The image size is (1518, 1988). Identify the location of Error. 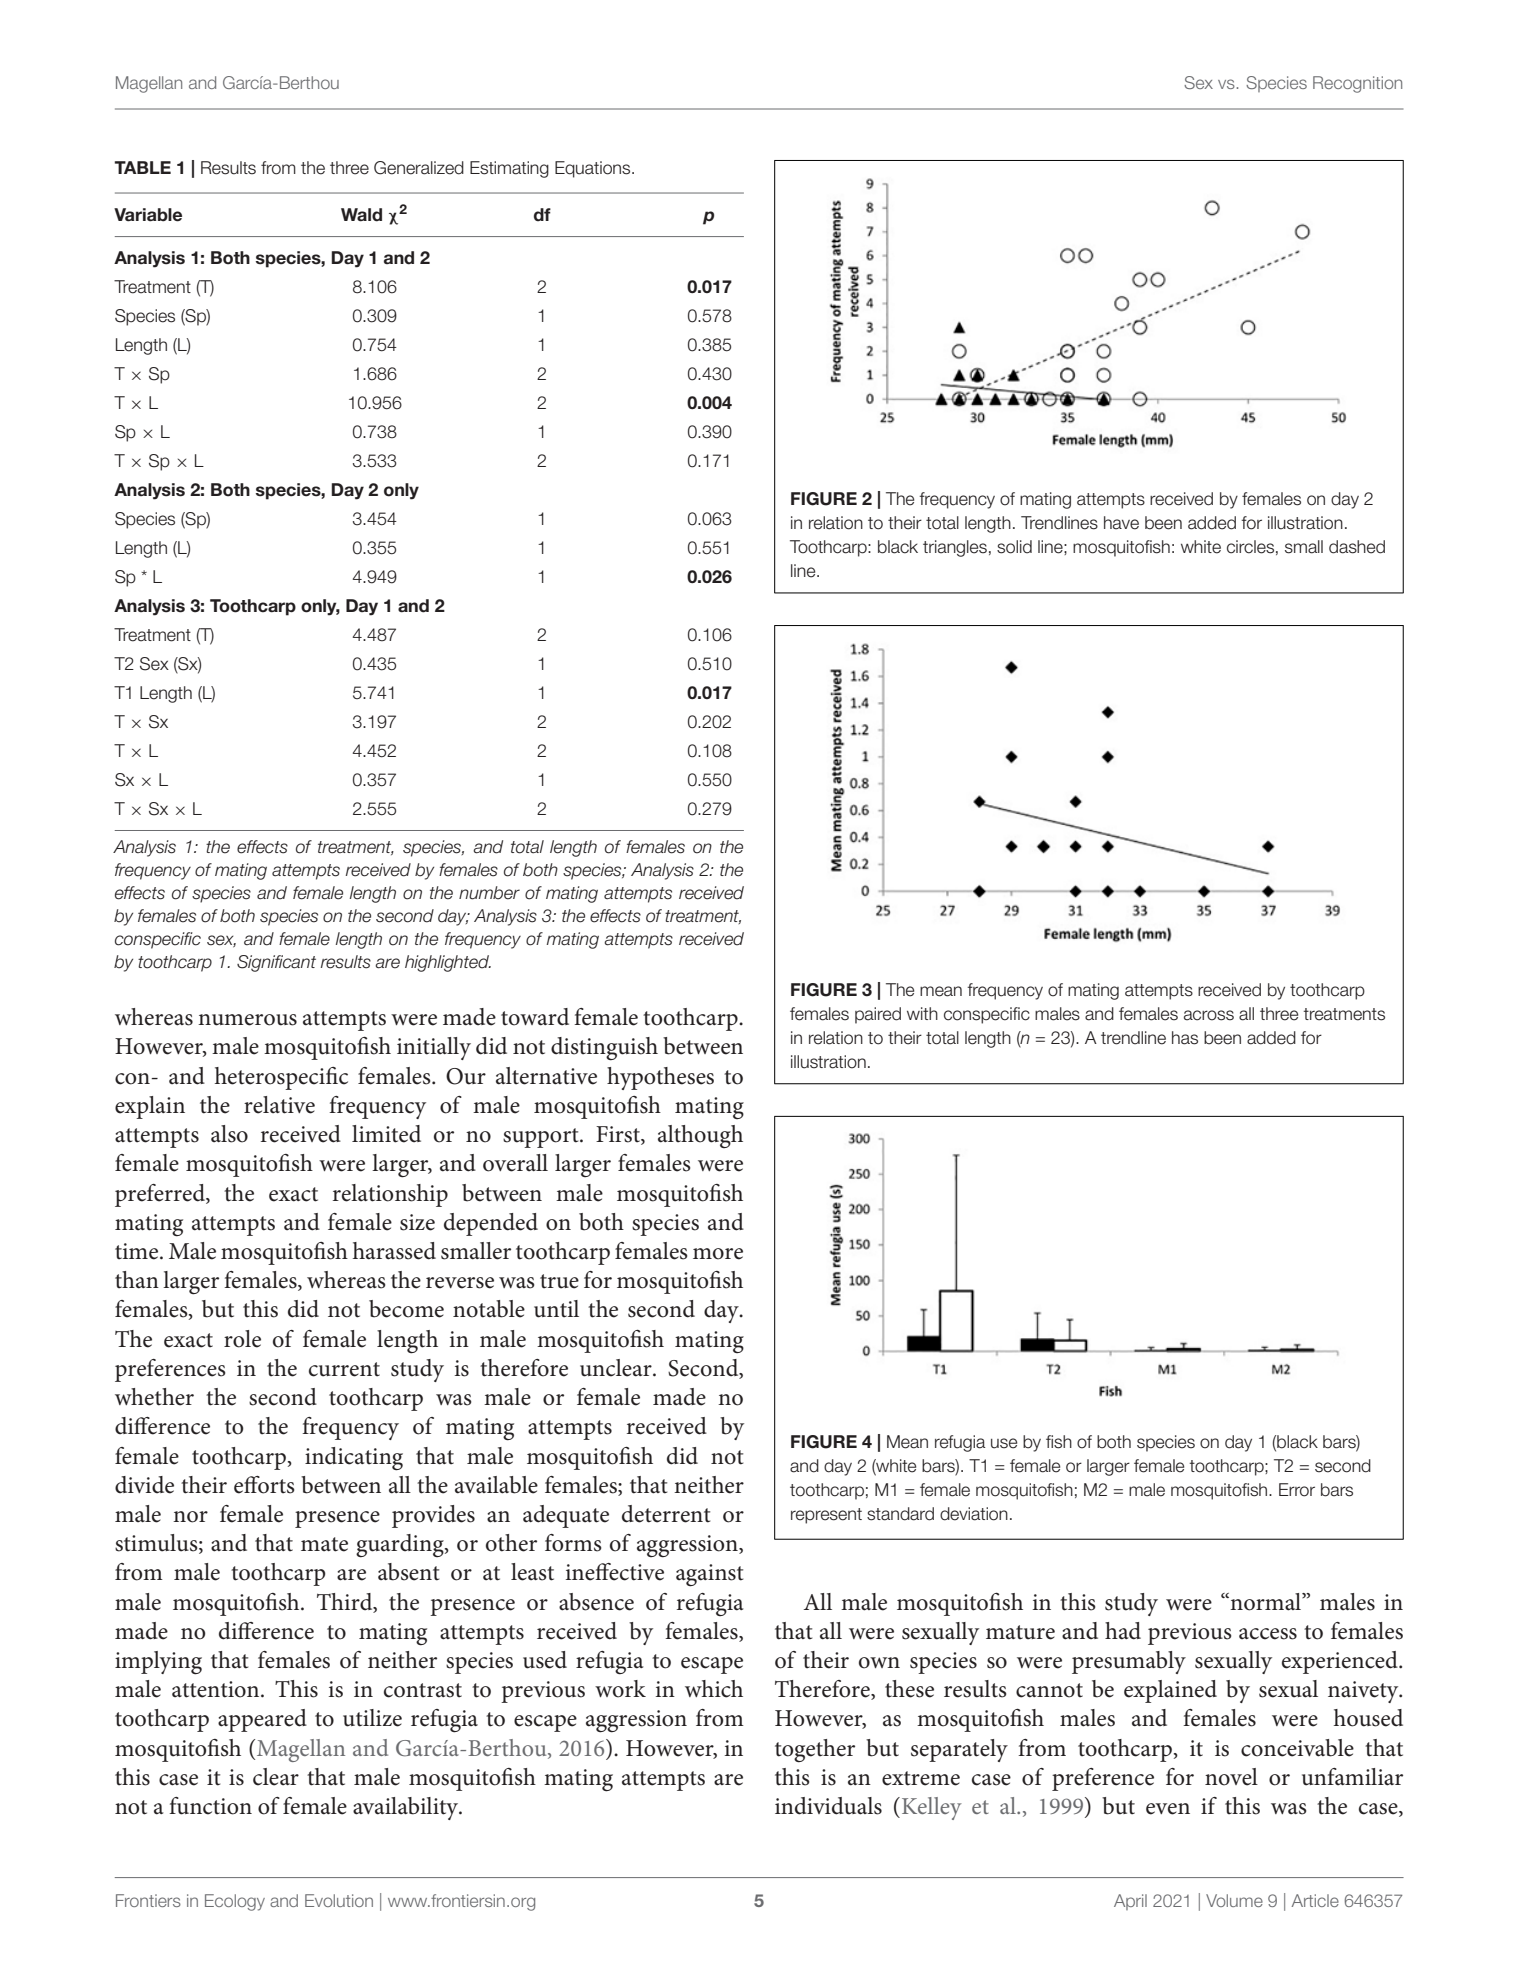
(1297, 1490).
